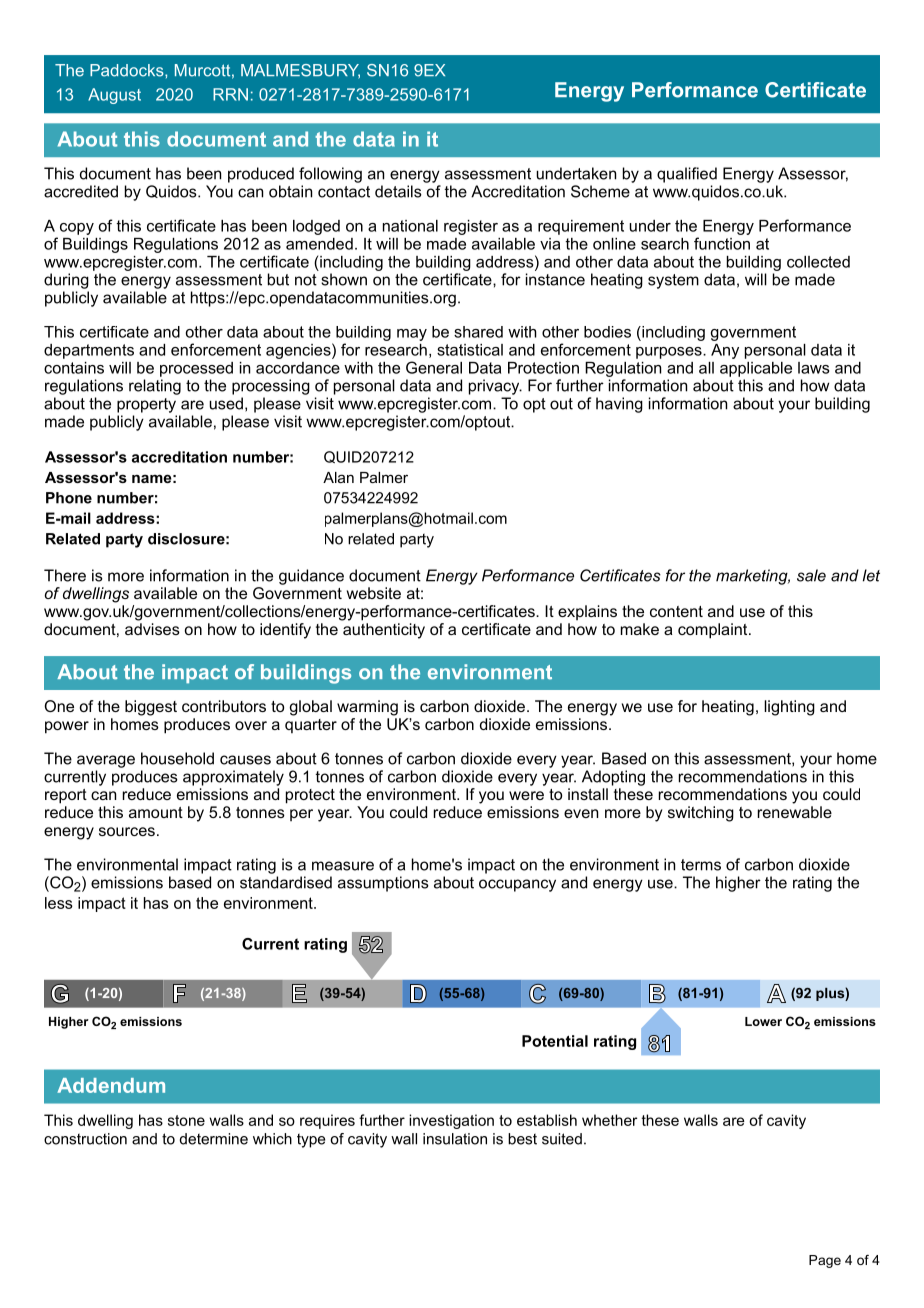 The width and height of the page is (924, 1308). Describe the element at coordinates (687, 175) in the page. I see `qualified` at that location.
